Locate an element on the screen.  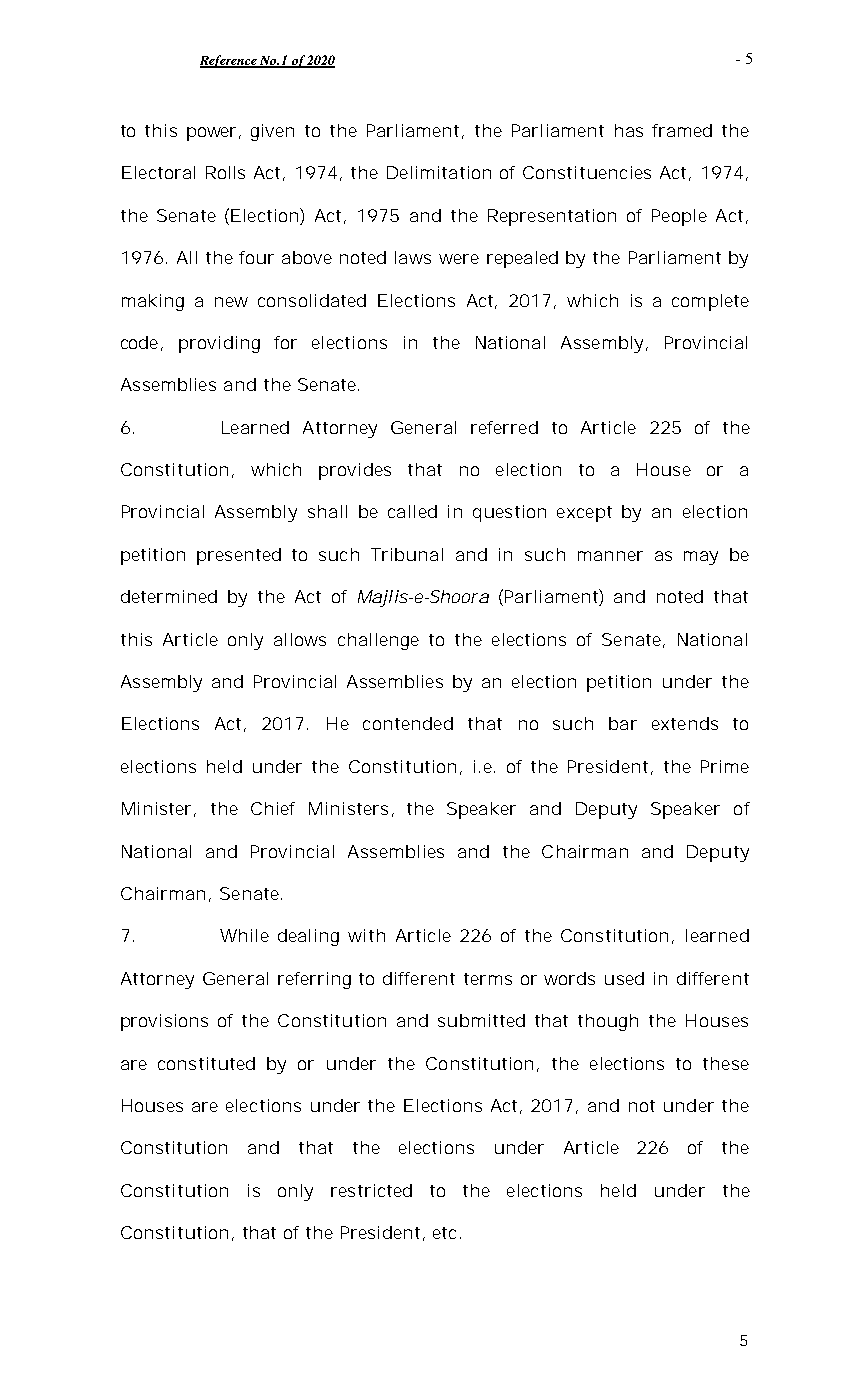
laws is located at coordinates (413, 257).
